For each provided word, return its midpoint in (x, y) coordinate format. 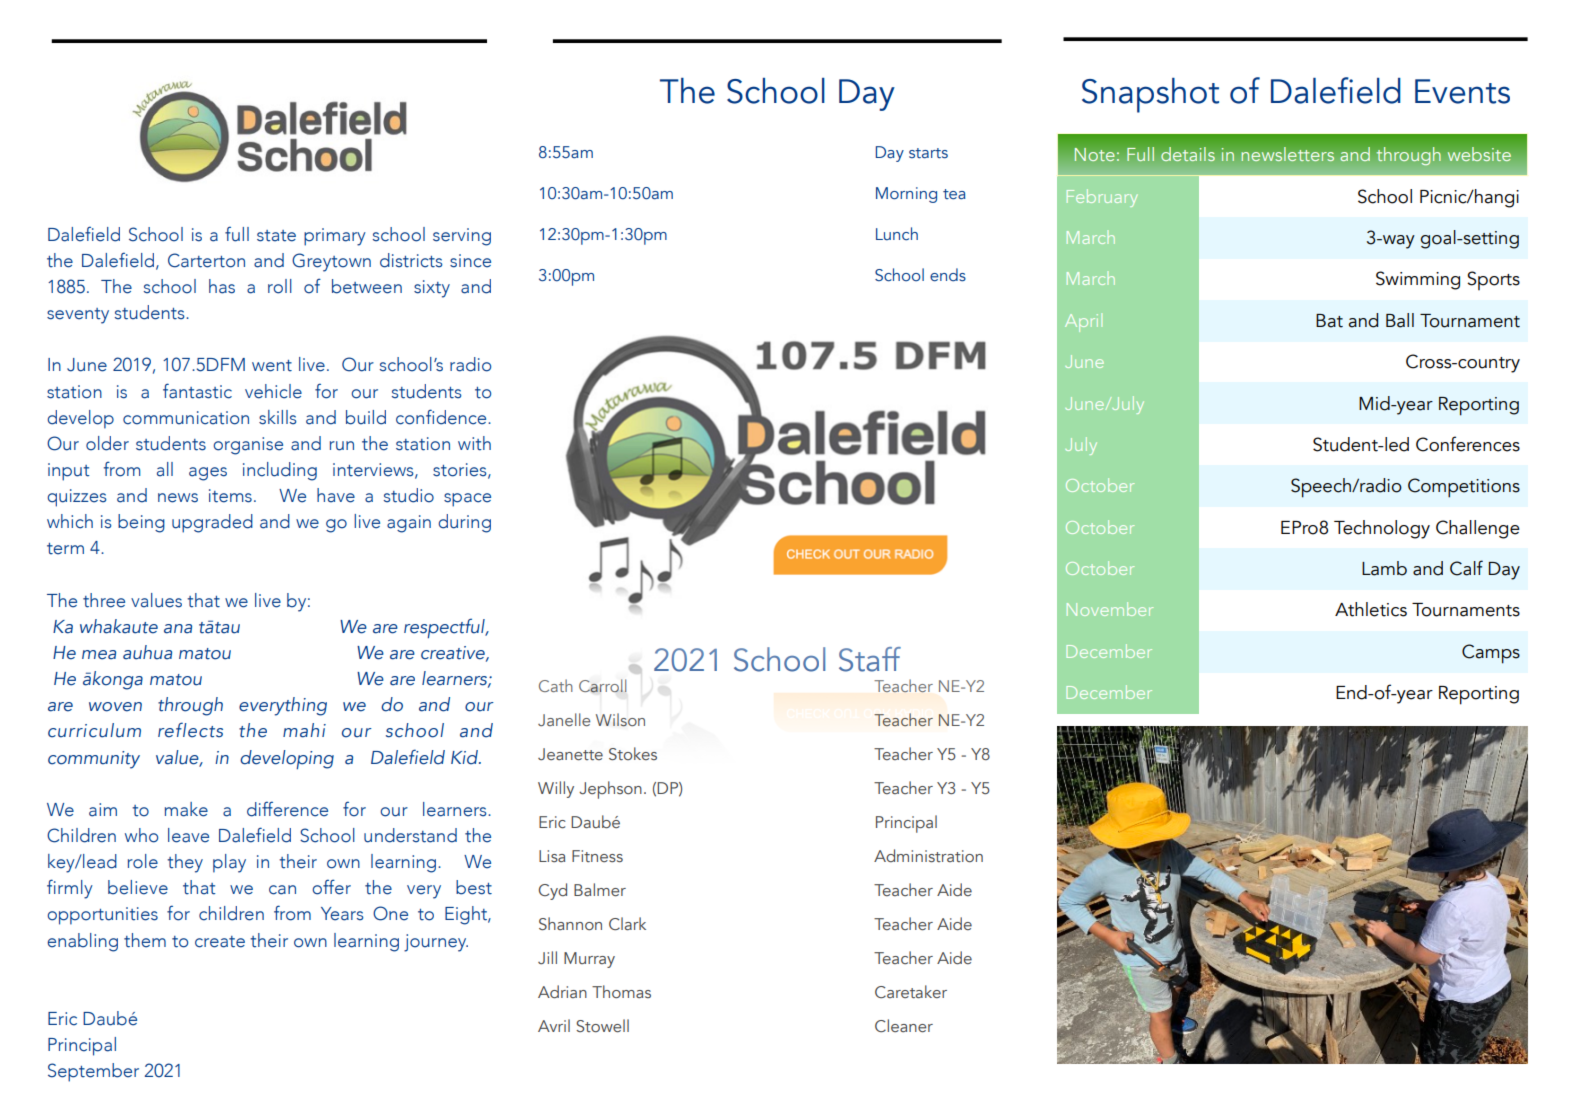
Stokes (633, 754)
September (93, 1072)
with (474, 443)
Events (1462, 91)
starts (928, 153)
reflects (190, 730)
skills (278, 417)
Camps (1491, 654)
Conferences (1468, 444)
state (276, 236)
